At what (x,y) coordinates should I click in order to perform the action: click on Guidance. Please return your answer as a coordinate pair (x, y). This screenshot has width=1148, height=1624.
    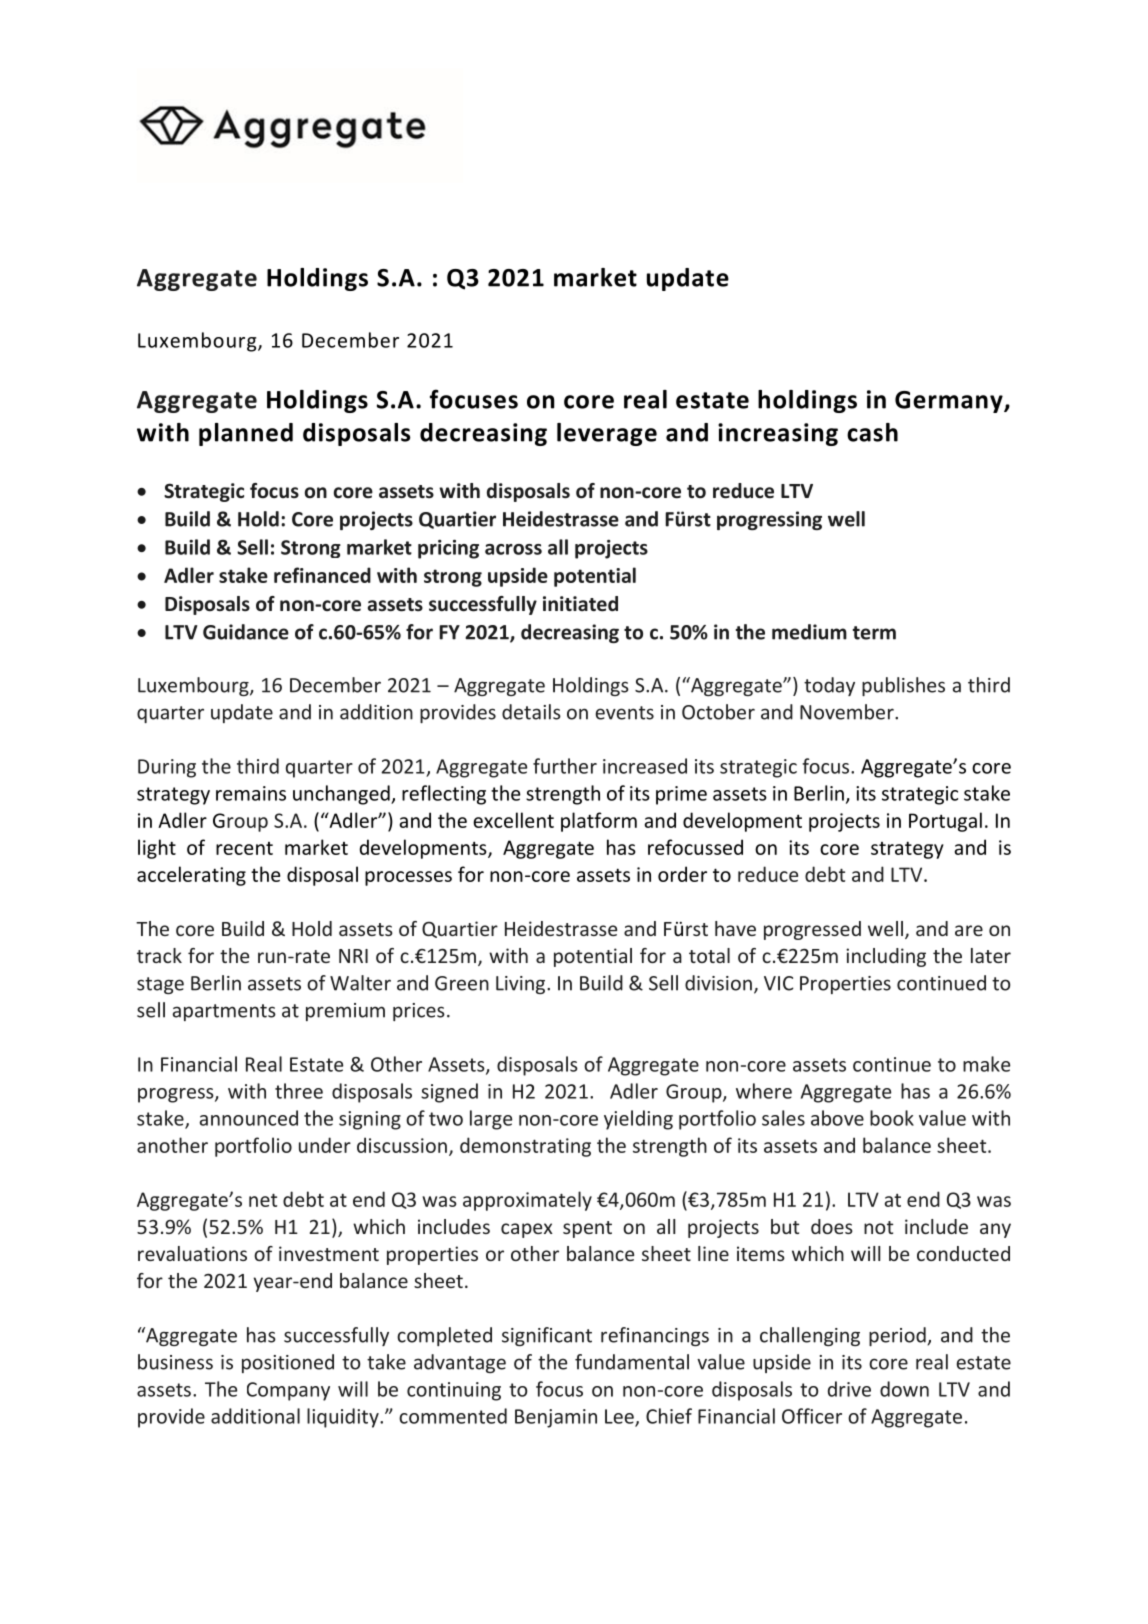
    Looking at the image, I should click on (246, 632).
